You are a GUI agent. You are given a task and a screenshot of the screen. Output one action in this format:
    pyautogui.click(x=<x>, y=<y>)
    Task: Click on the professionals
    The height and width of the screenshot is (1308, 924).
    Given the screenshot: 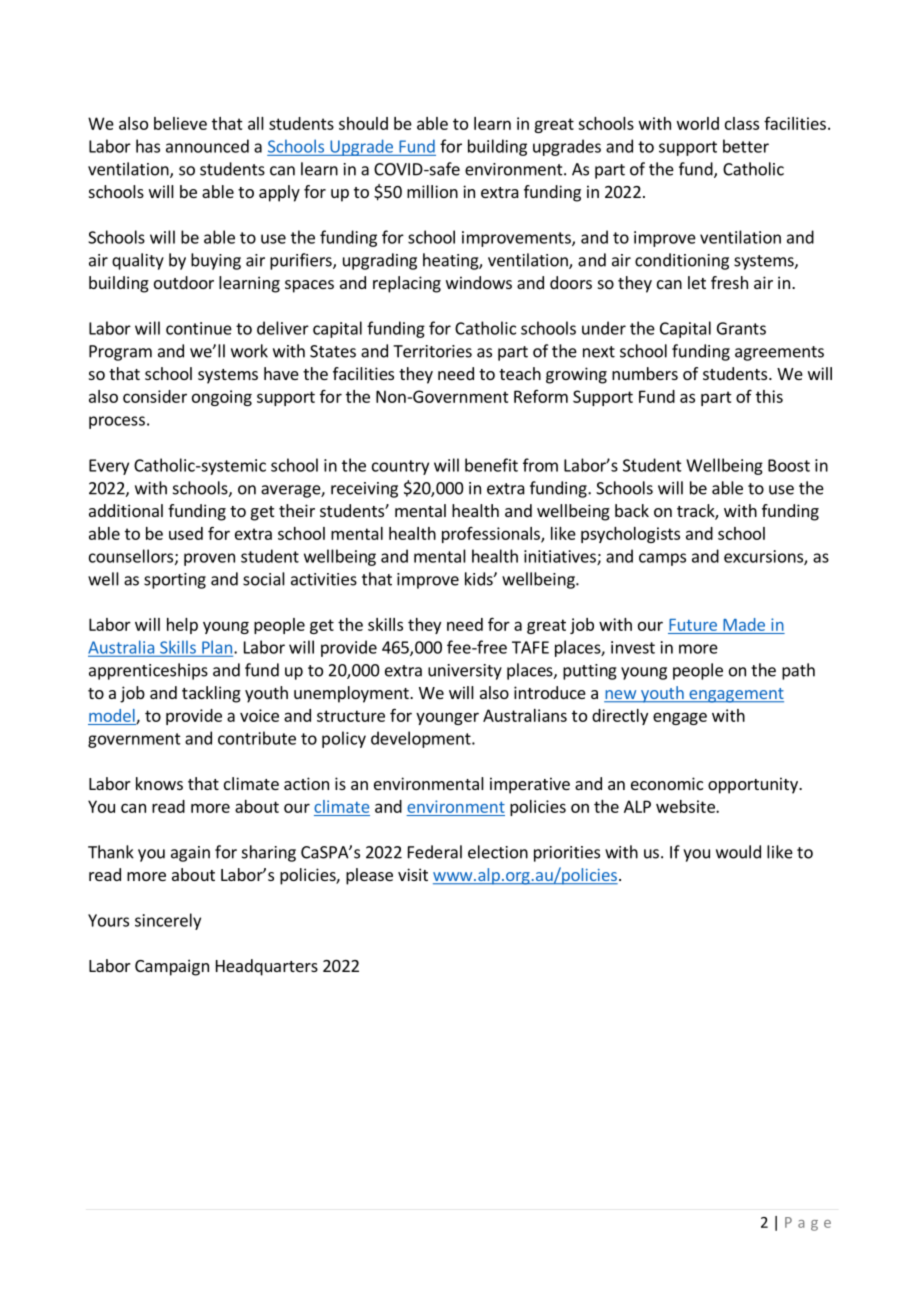 What is the action you would take?
    pyautogui.click(x=492, y=535)
